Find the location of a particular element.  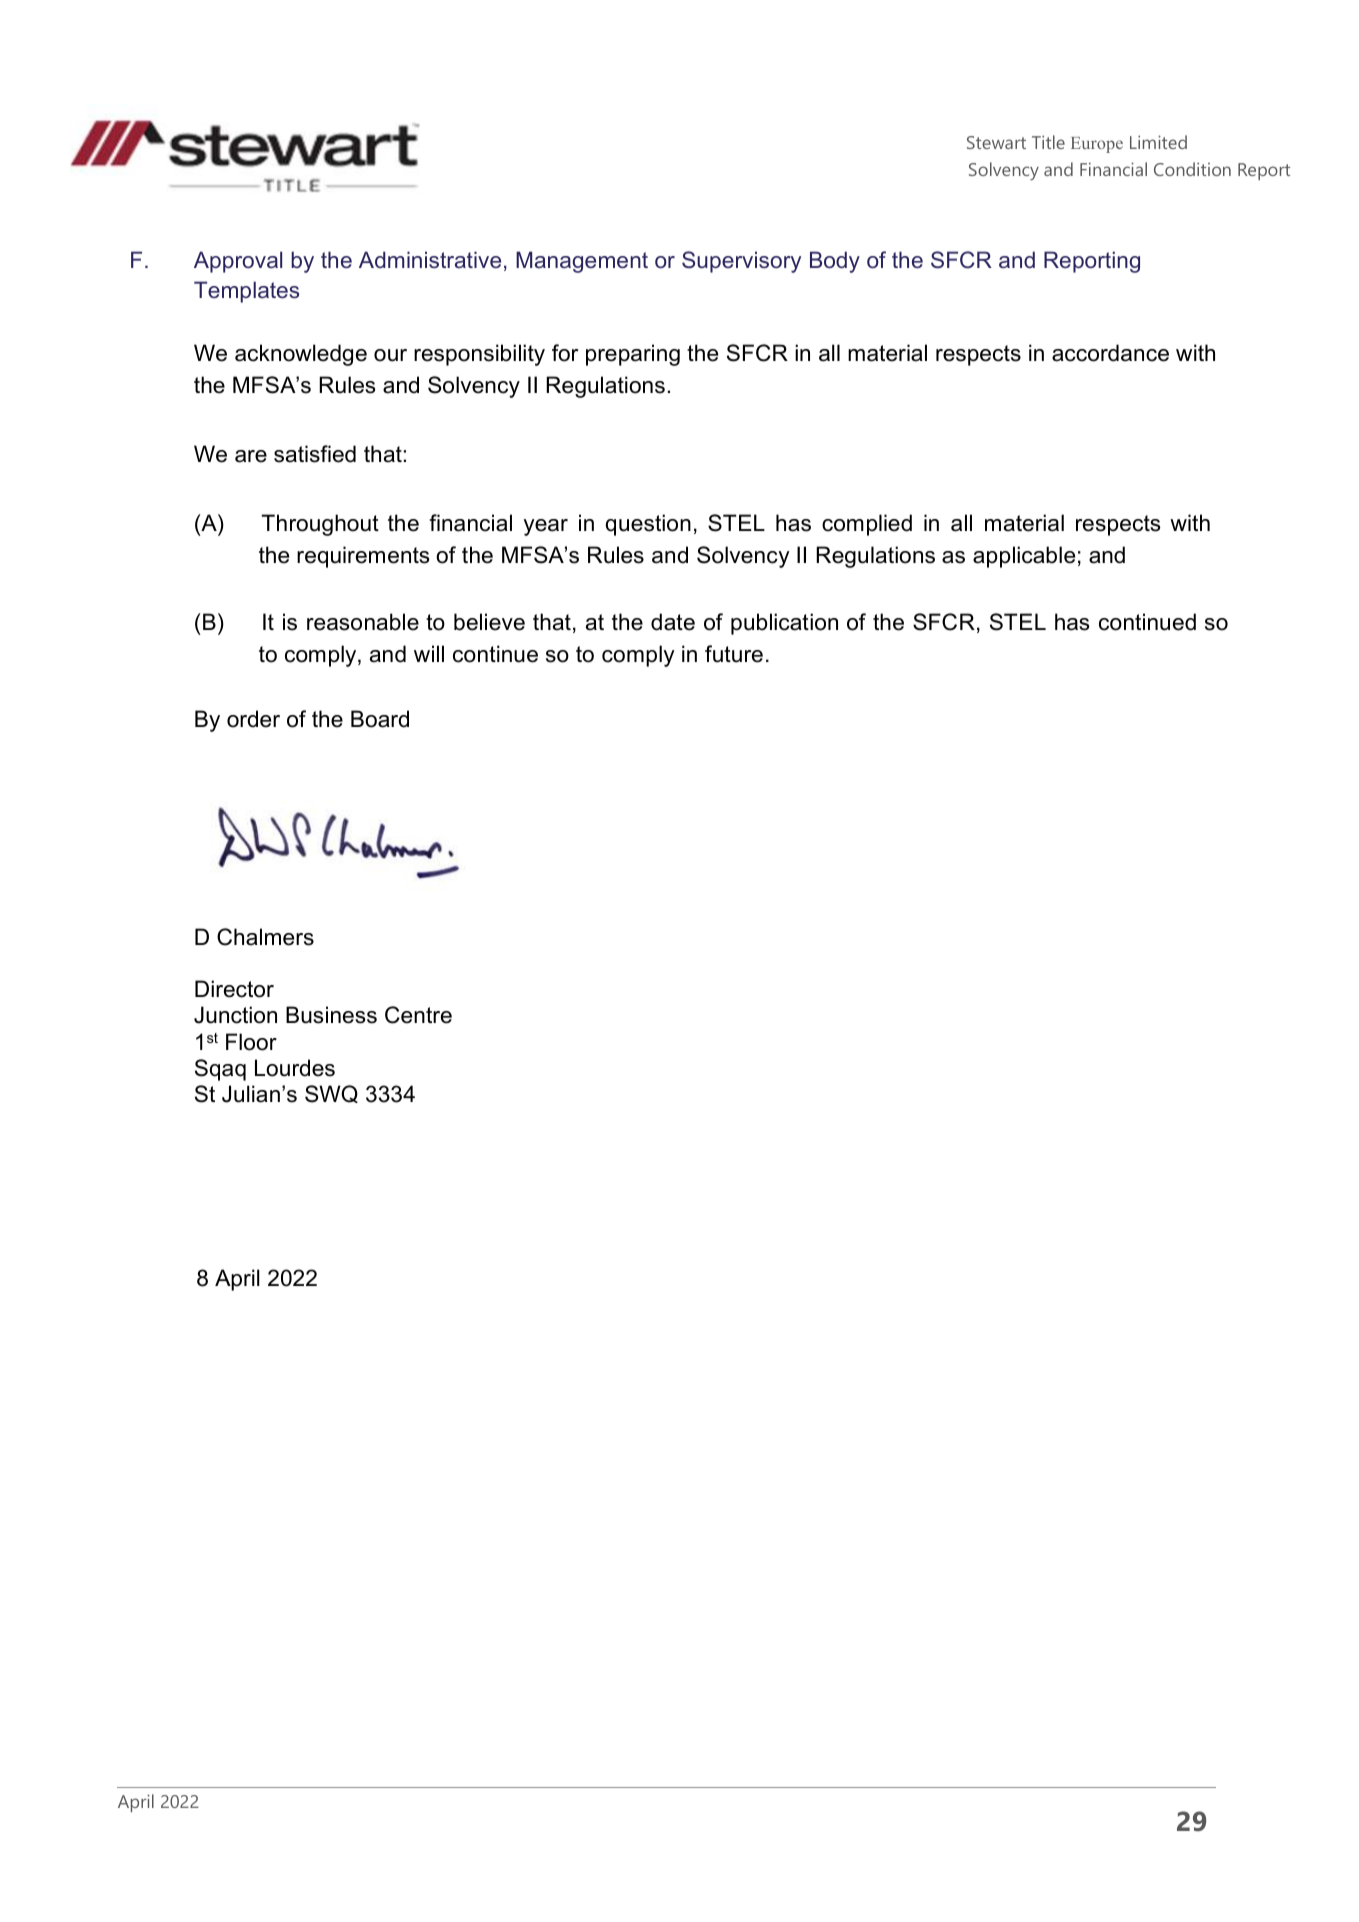

Board is located at coordinates (380, 719).
